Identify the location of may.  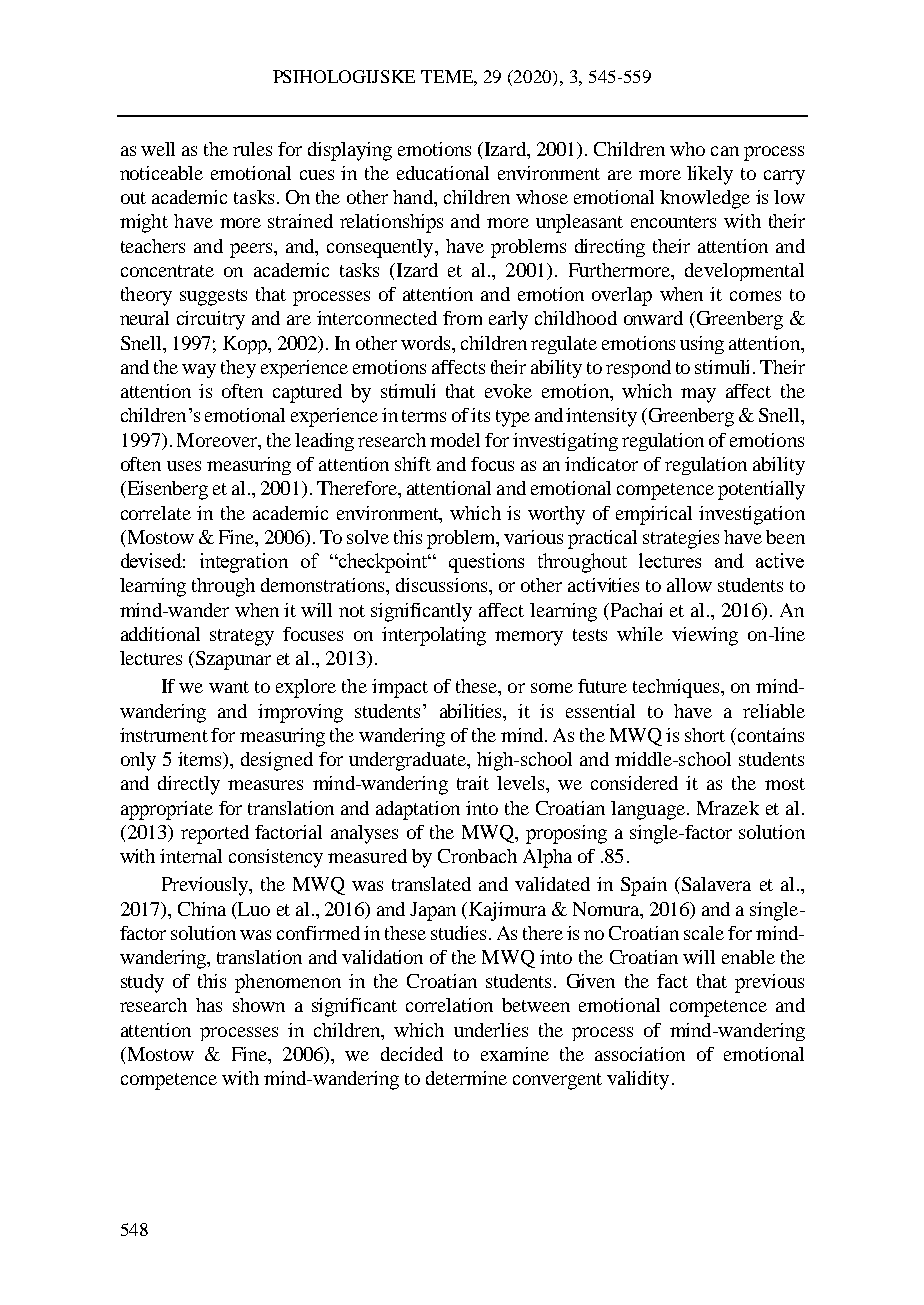
(698, 395).
